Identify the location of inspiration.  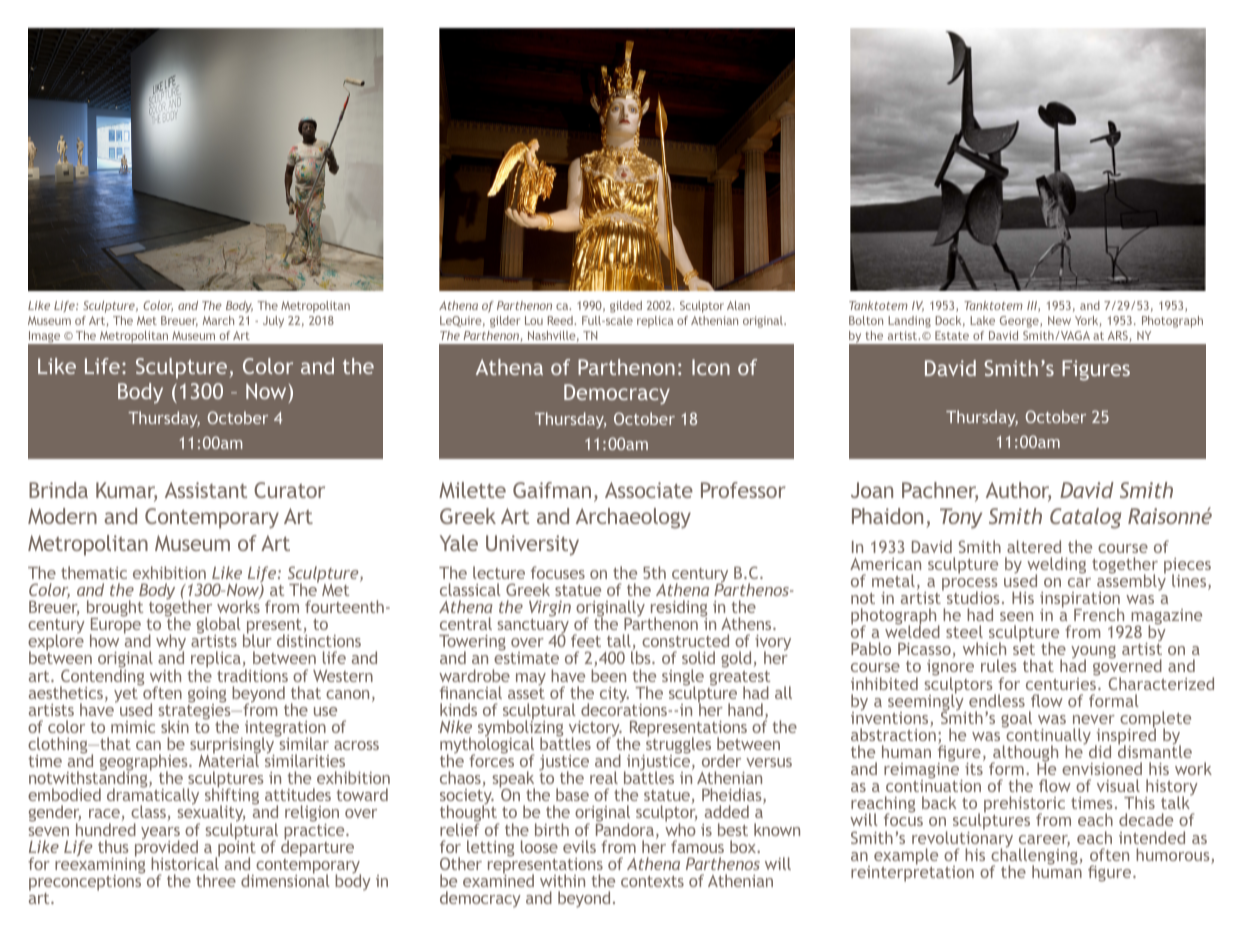
(1080, 601).
